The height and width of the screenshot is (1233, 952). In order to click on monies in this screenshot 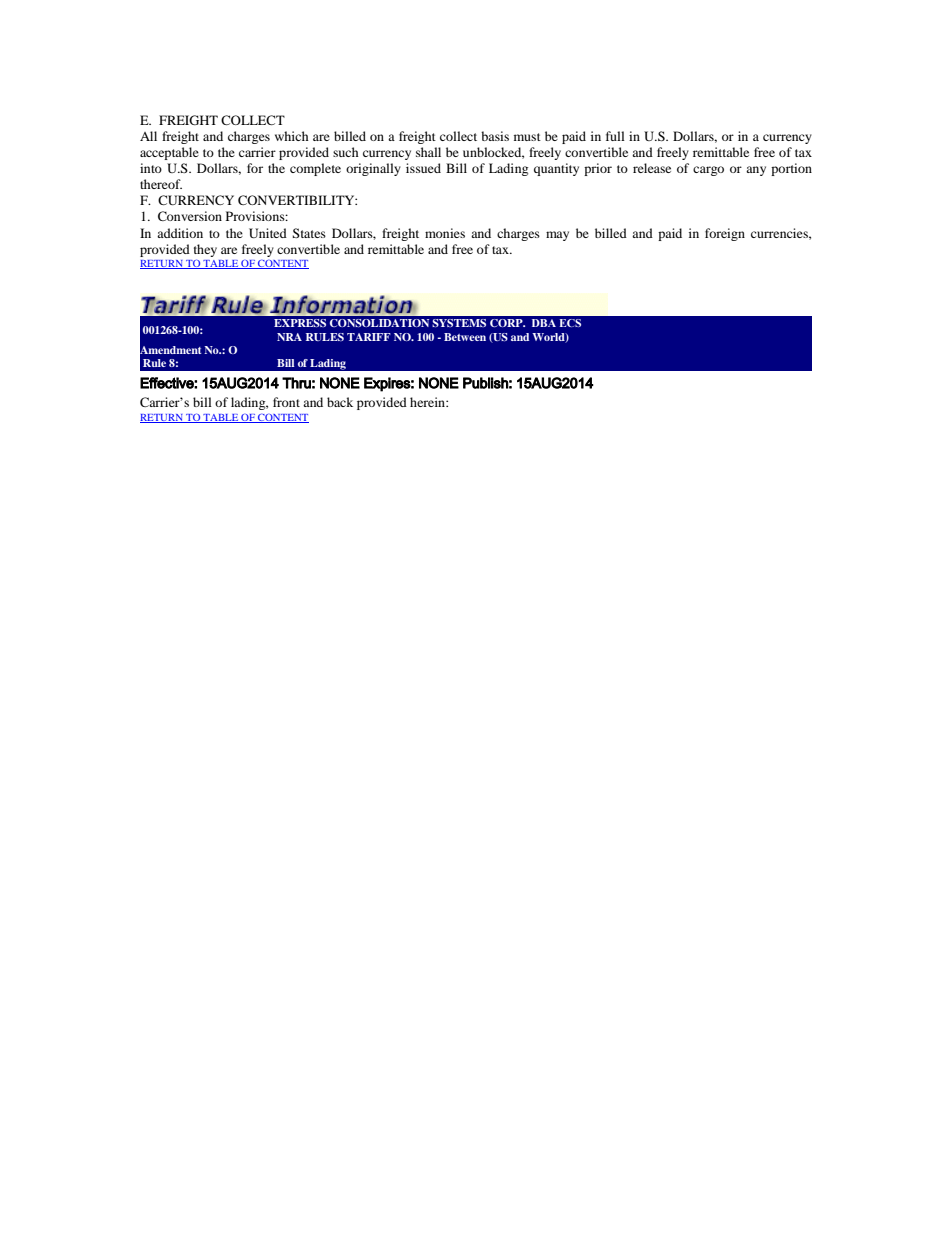, I will do `click(445, 233)`.
